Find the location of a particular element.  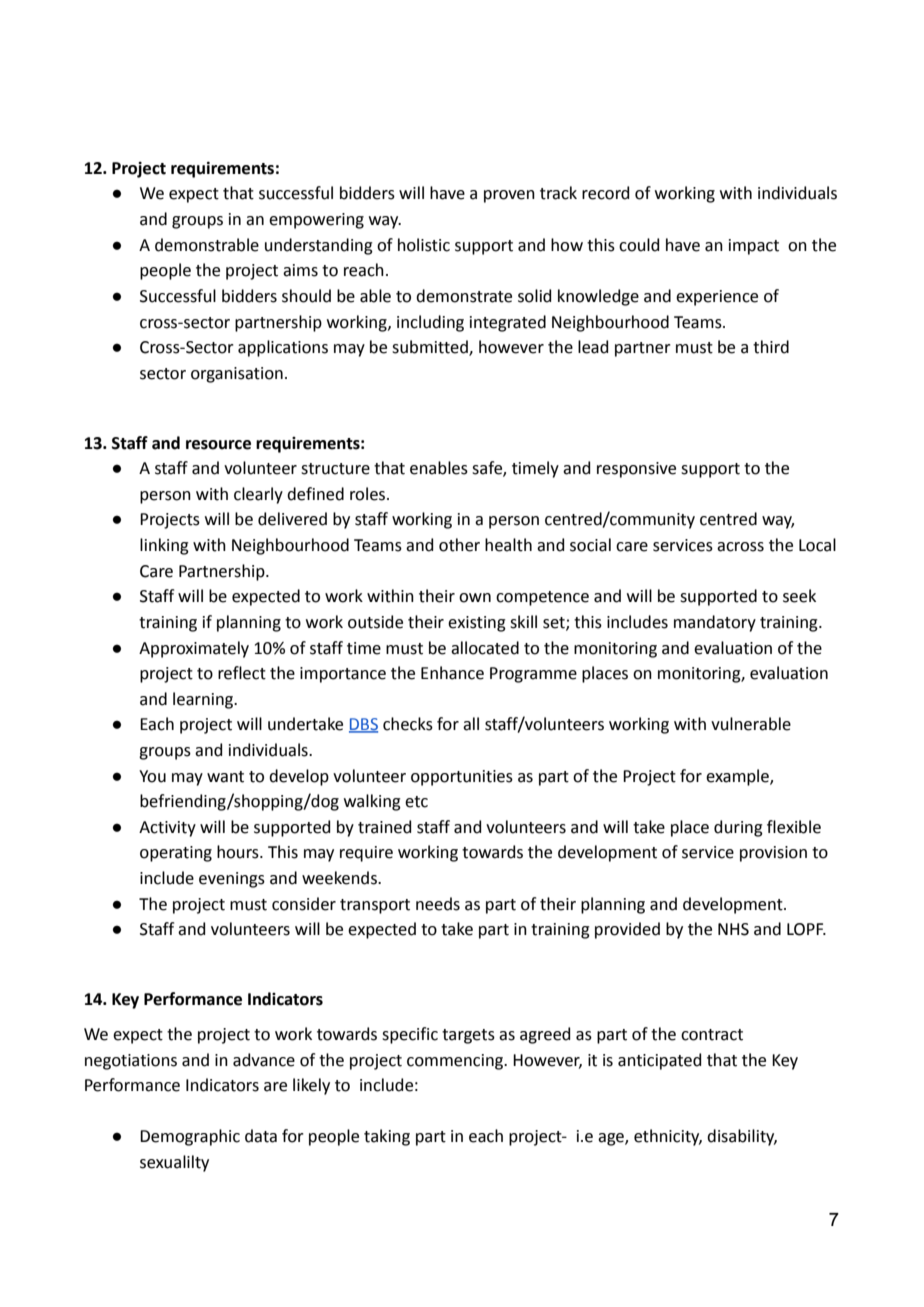

empowering is located at coordinates (316, 221).
